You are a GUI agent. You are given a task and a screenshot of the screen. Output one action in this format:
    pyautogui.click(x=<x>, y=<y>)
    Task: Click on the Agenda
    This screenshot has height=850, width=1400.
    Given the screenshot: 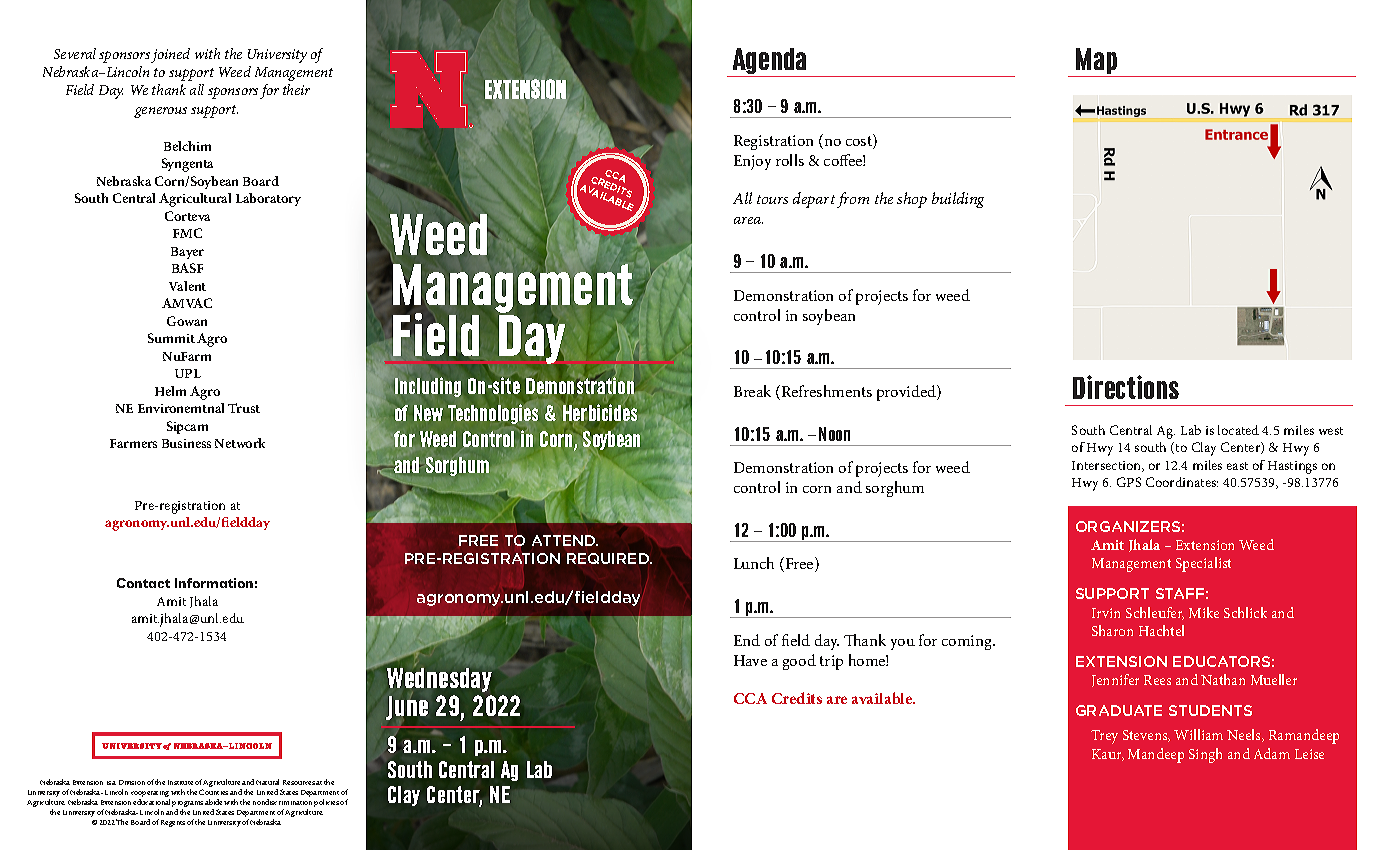 What is the action you would take?
    pyautogui.click(x=769, y=62)
